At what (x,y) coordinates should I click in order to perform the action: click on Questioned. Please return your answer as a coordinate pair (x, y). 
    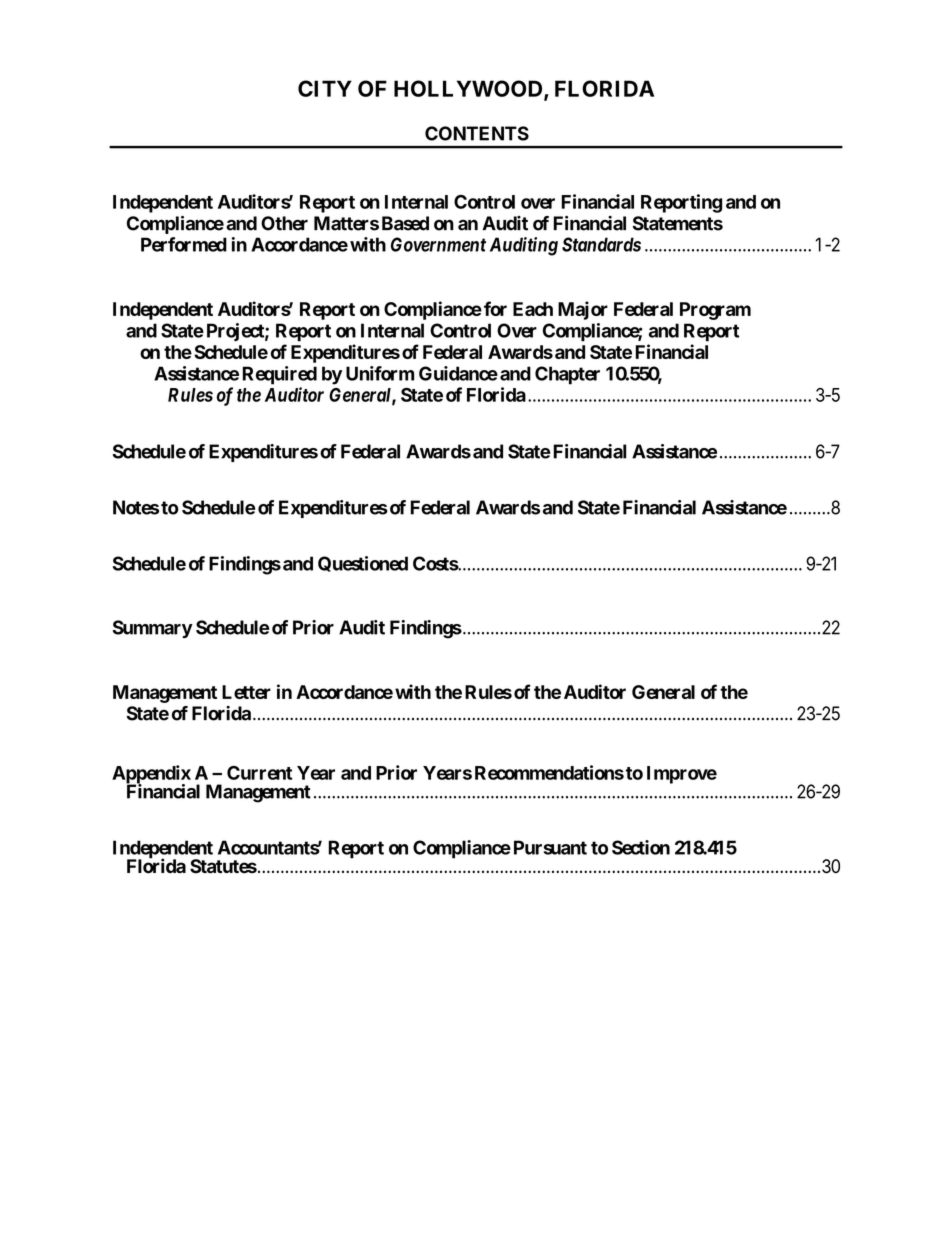
    Looking at the image, I should click on (363, 564).
